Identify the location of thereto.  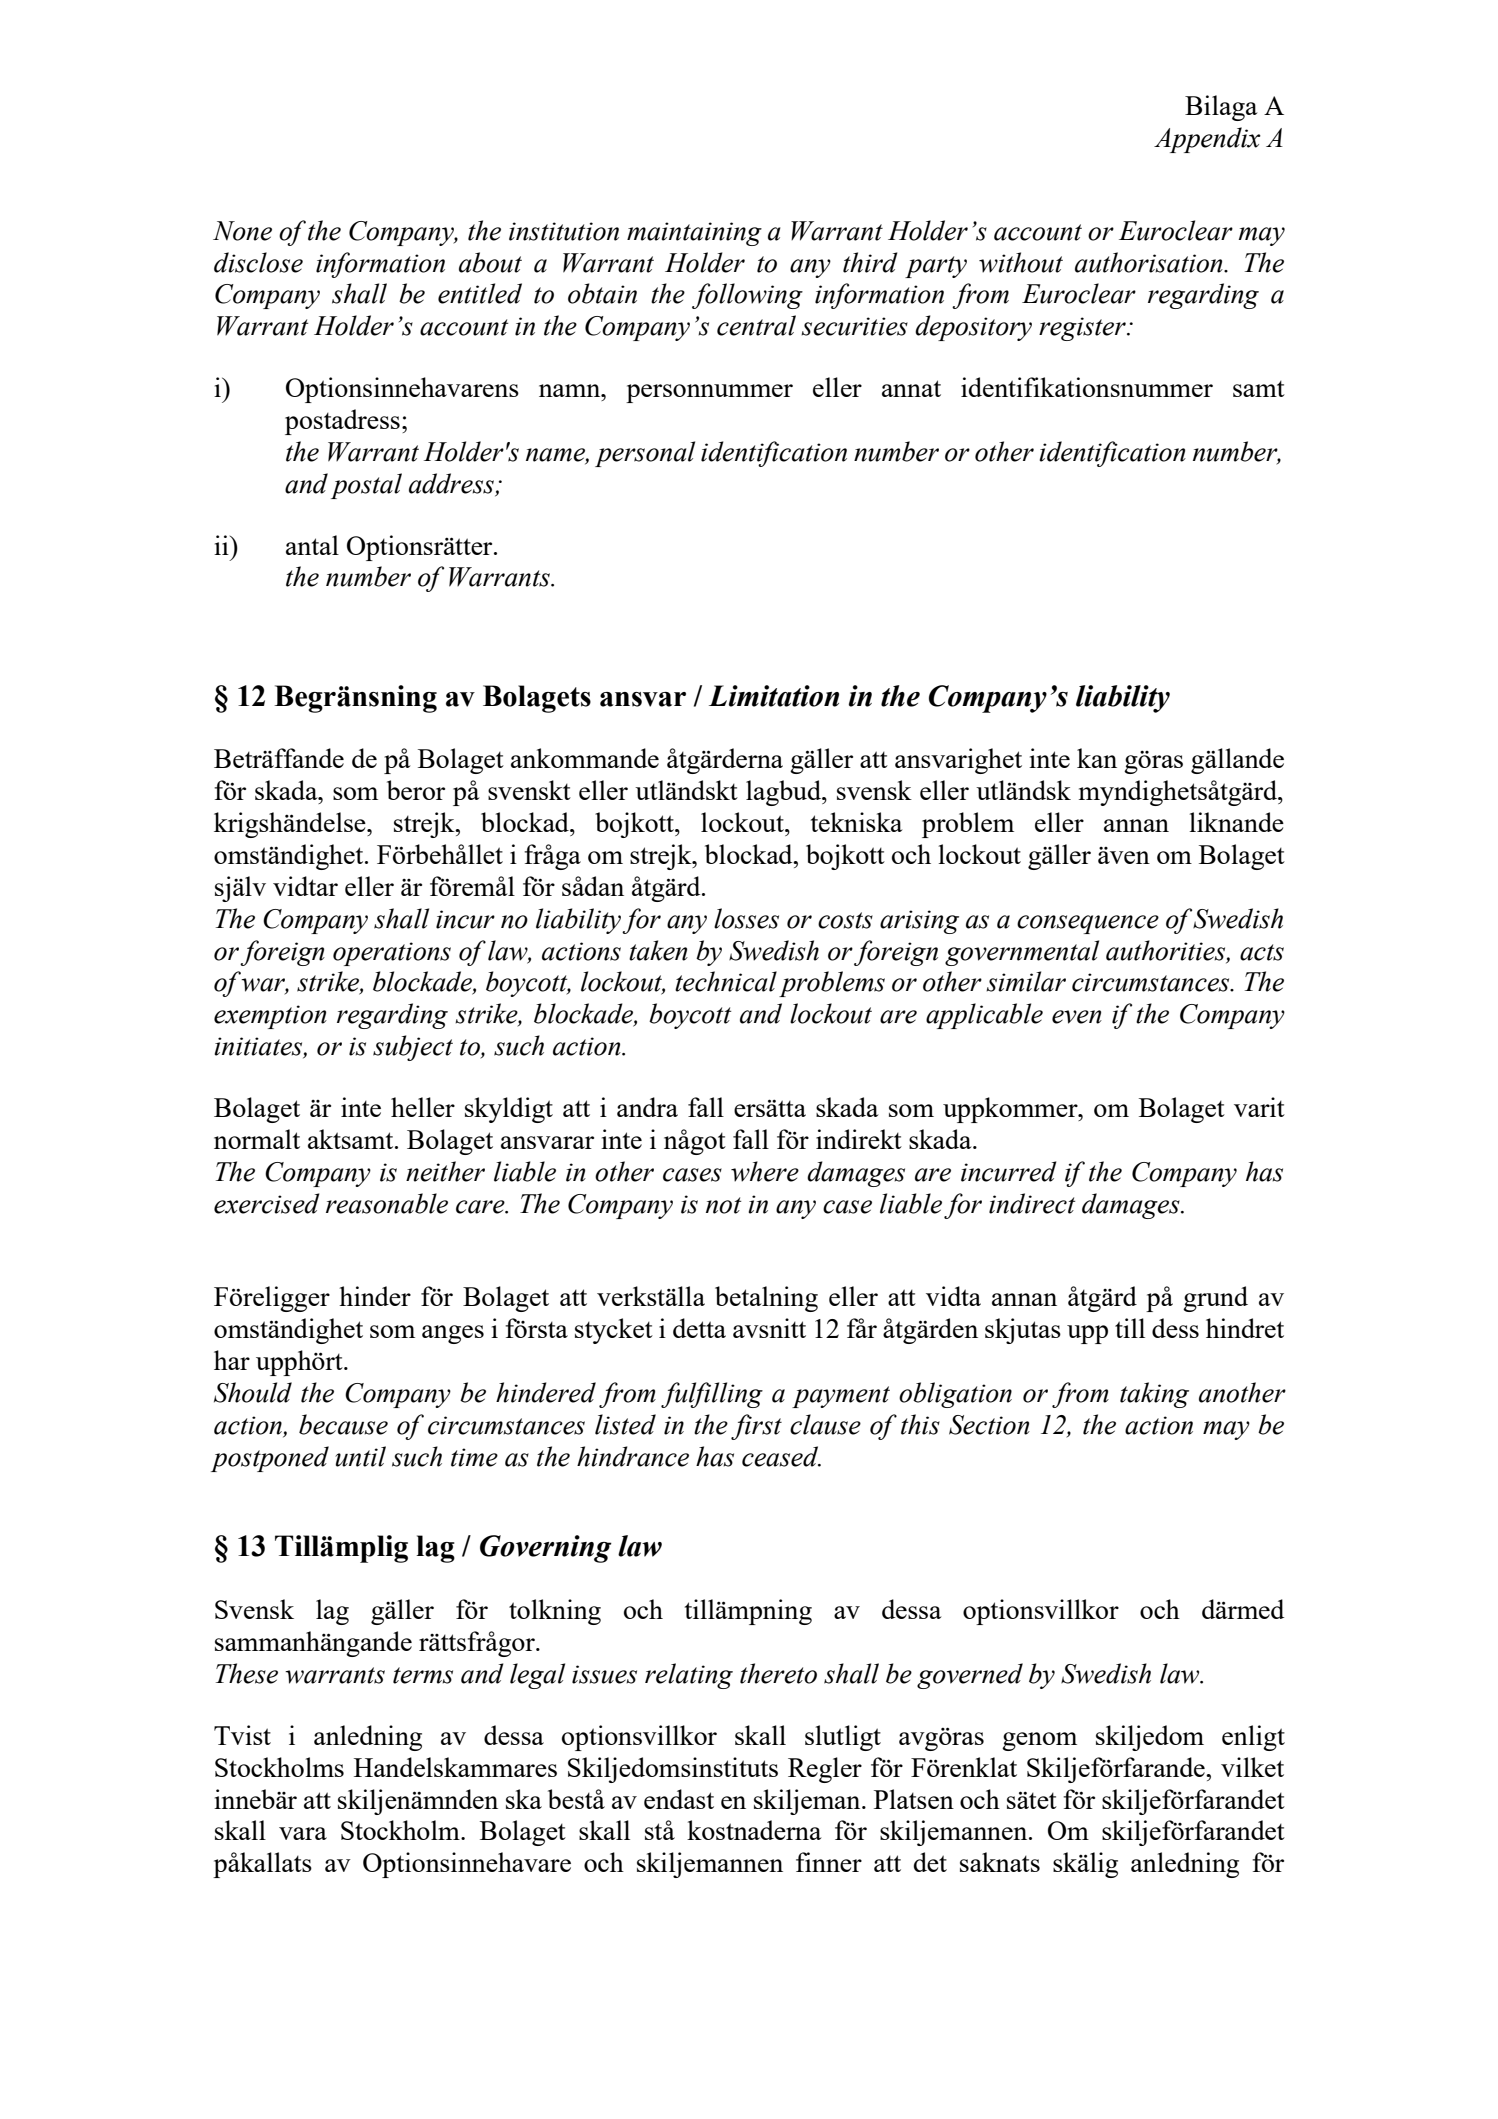
(778, 1673).
